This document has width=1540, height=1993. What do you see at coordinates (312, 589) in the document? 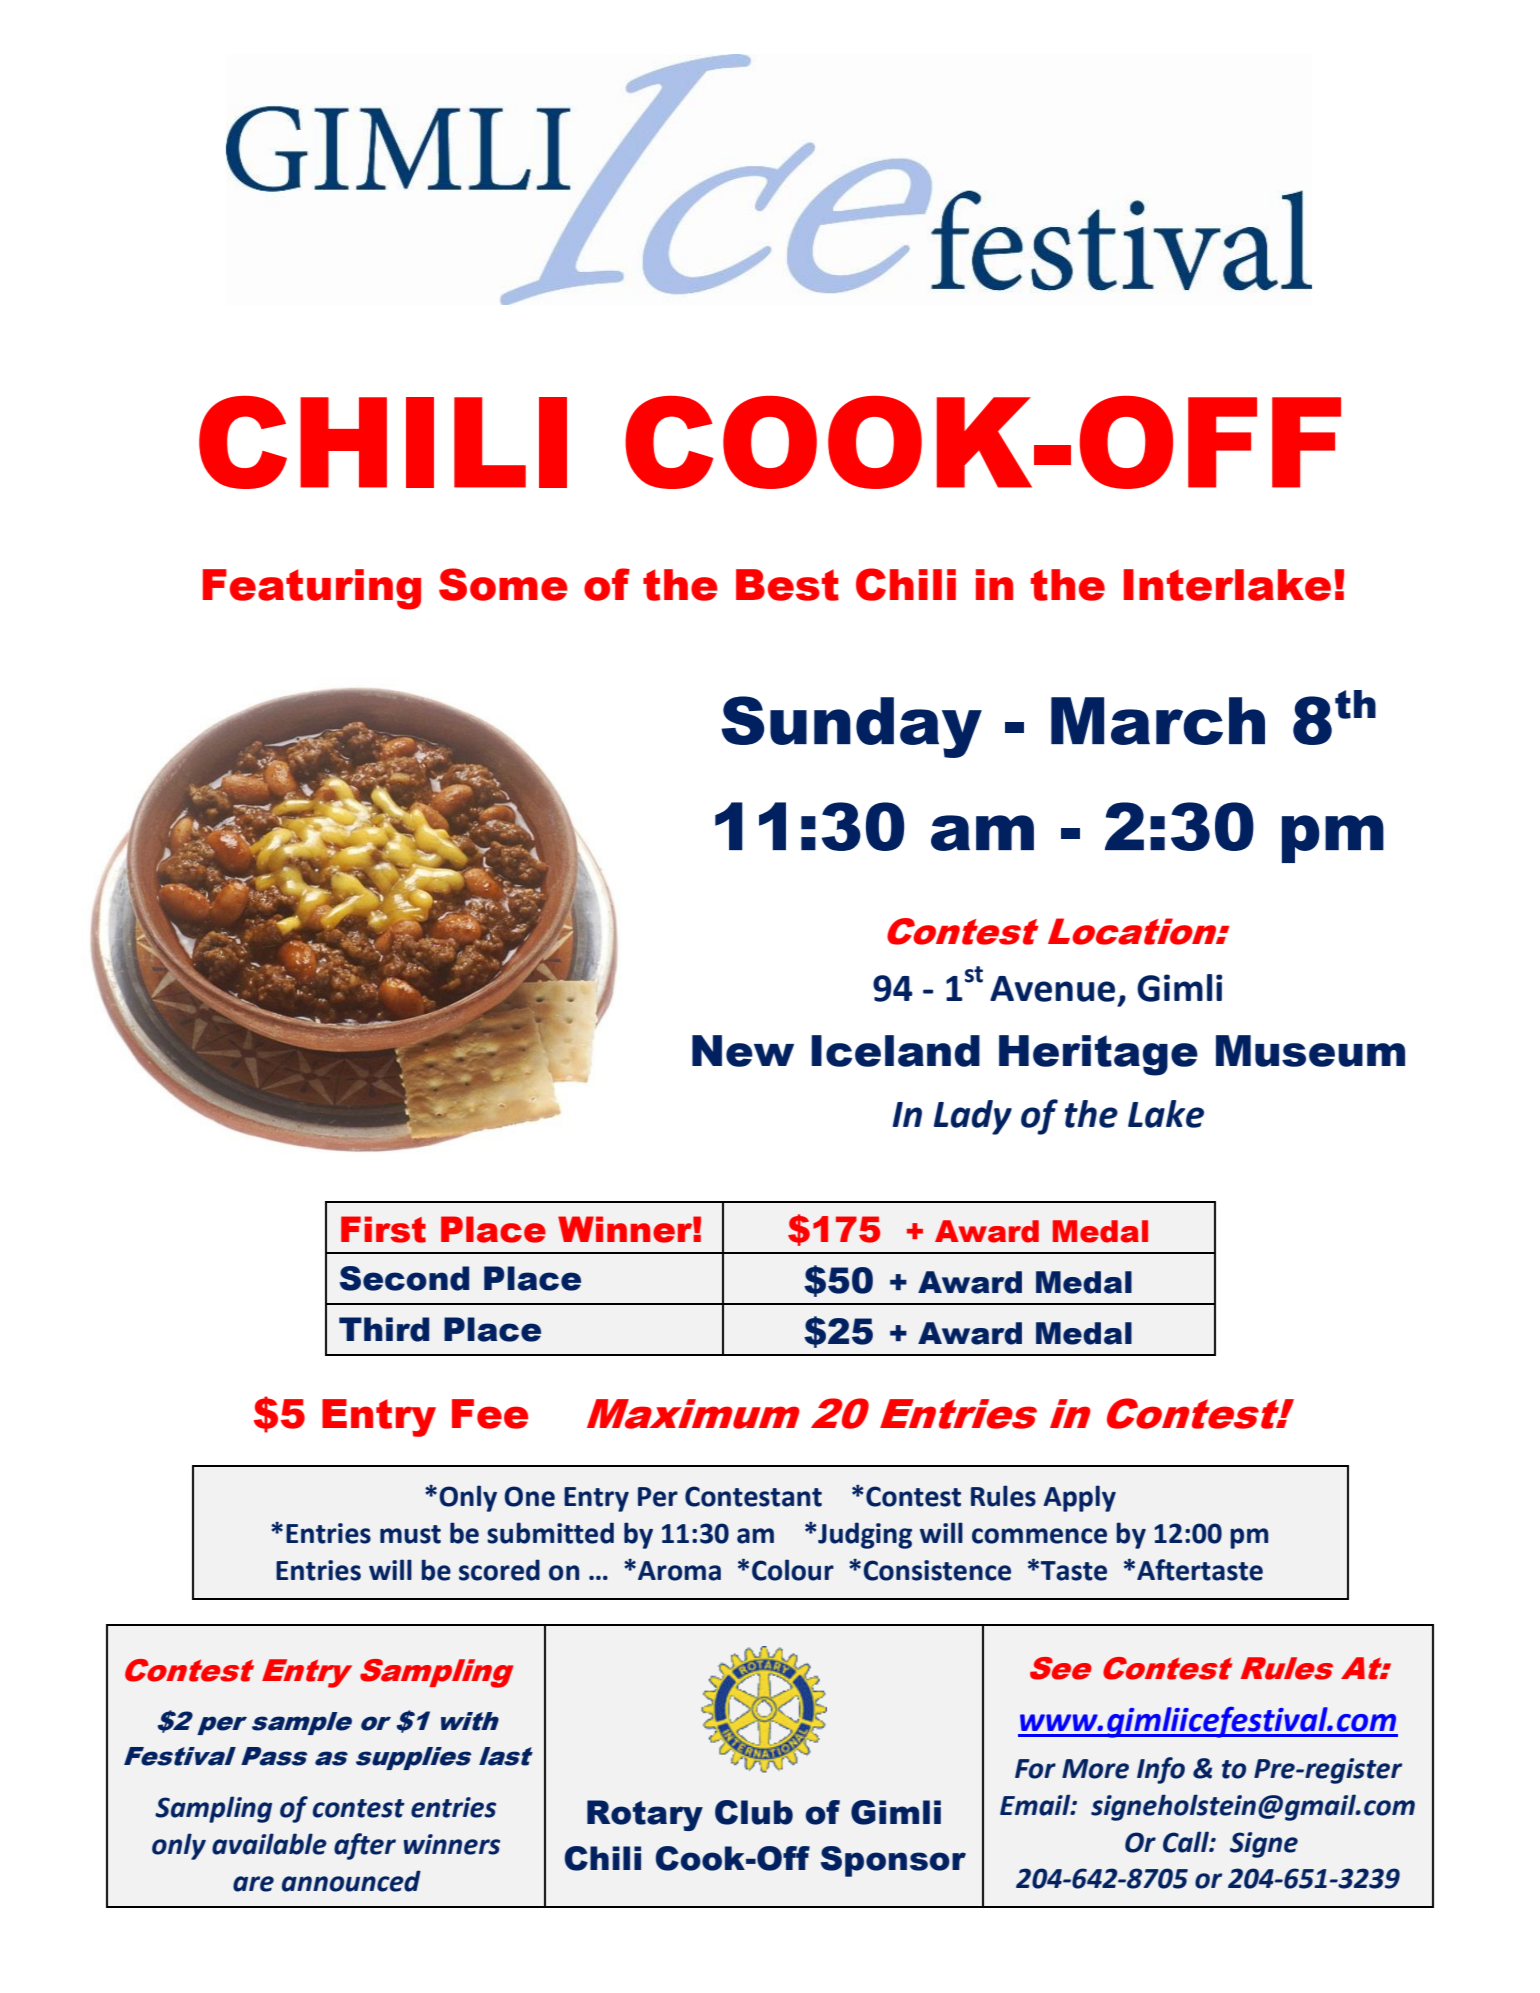
I see `Featuring` at bounding box center [312, 589].
